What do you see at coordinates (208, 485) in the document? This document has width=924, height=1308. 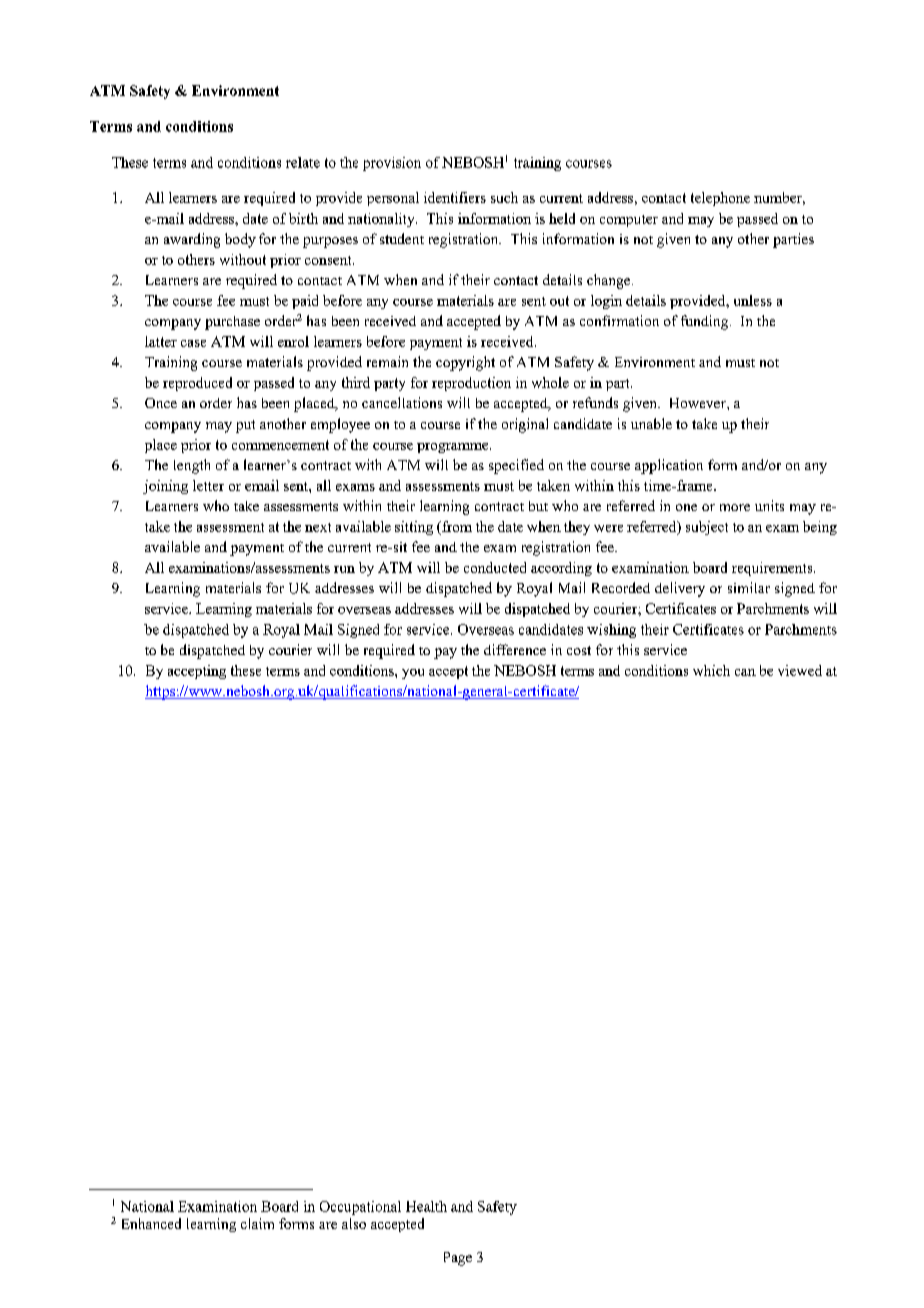 I see `letter` at bounding box center [208, 485].
